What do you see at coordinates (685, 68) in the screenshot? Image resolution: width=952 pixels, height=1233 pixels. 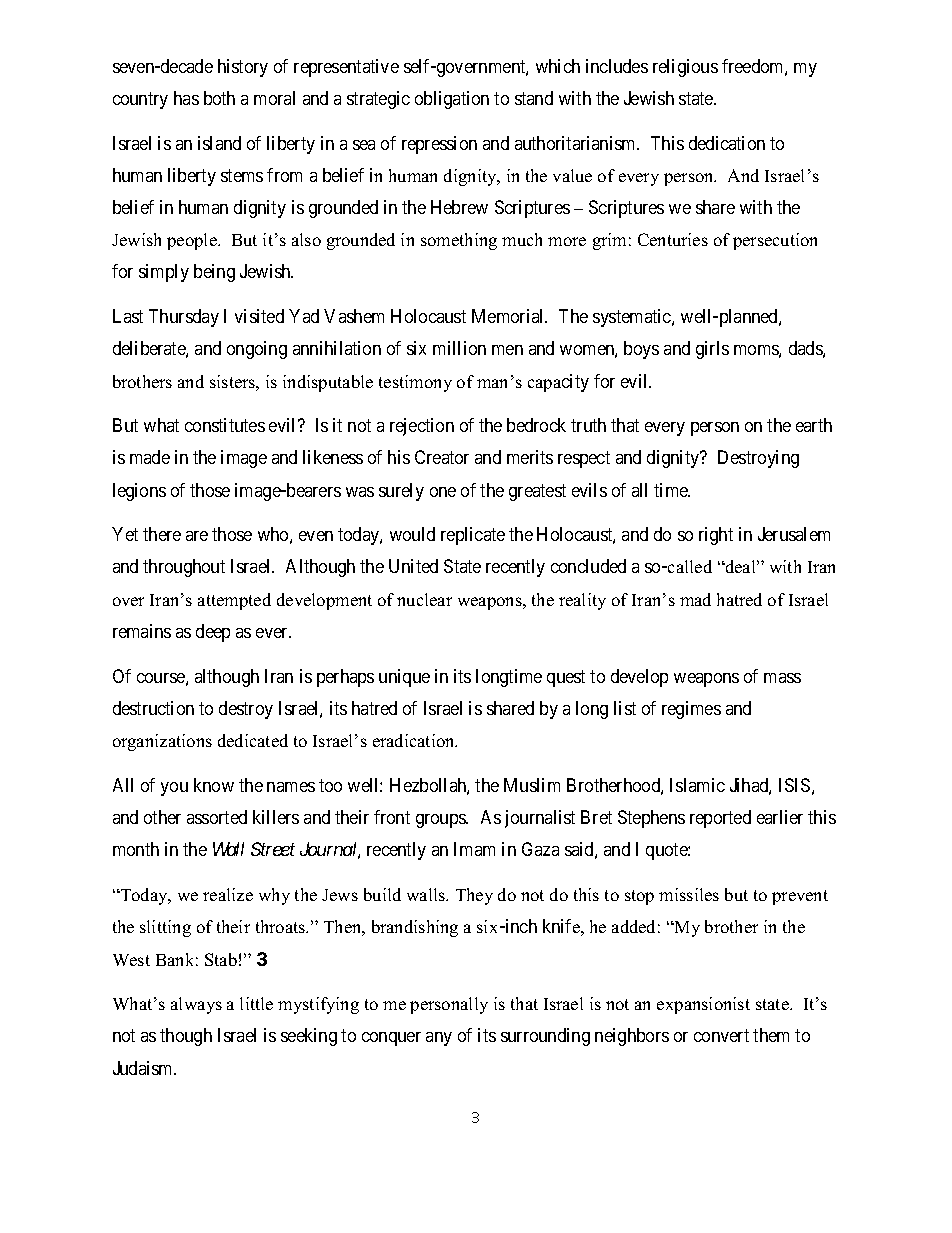 I see `religious` at bounding box center [685, 68].
